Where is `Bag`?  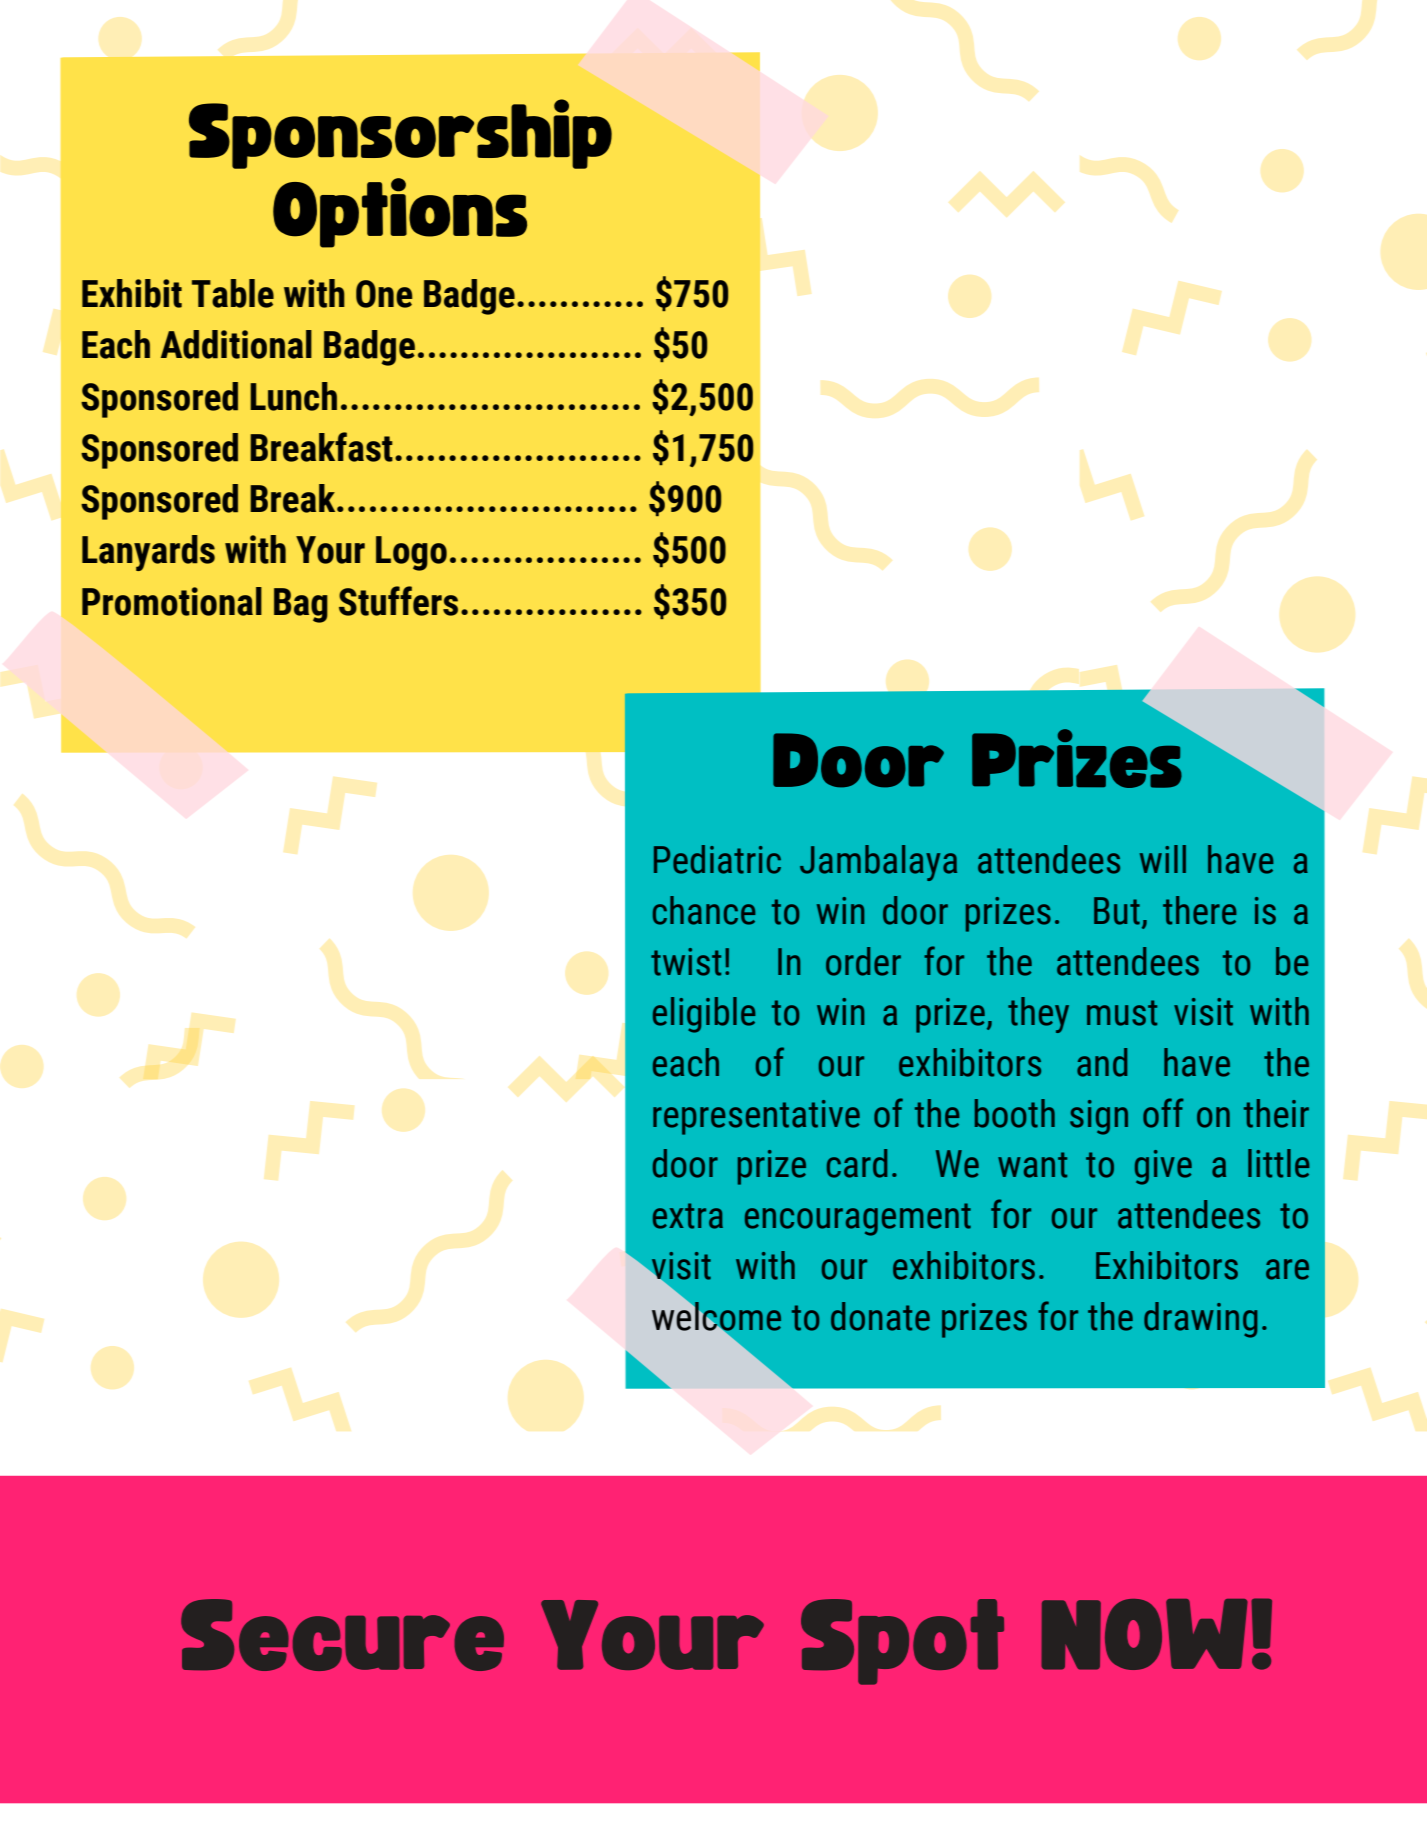
Bag is located at coordinates (301, 605).
